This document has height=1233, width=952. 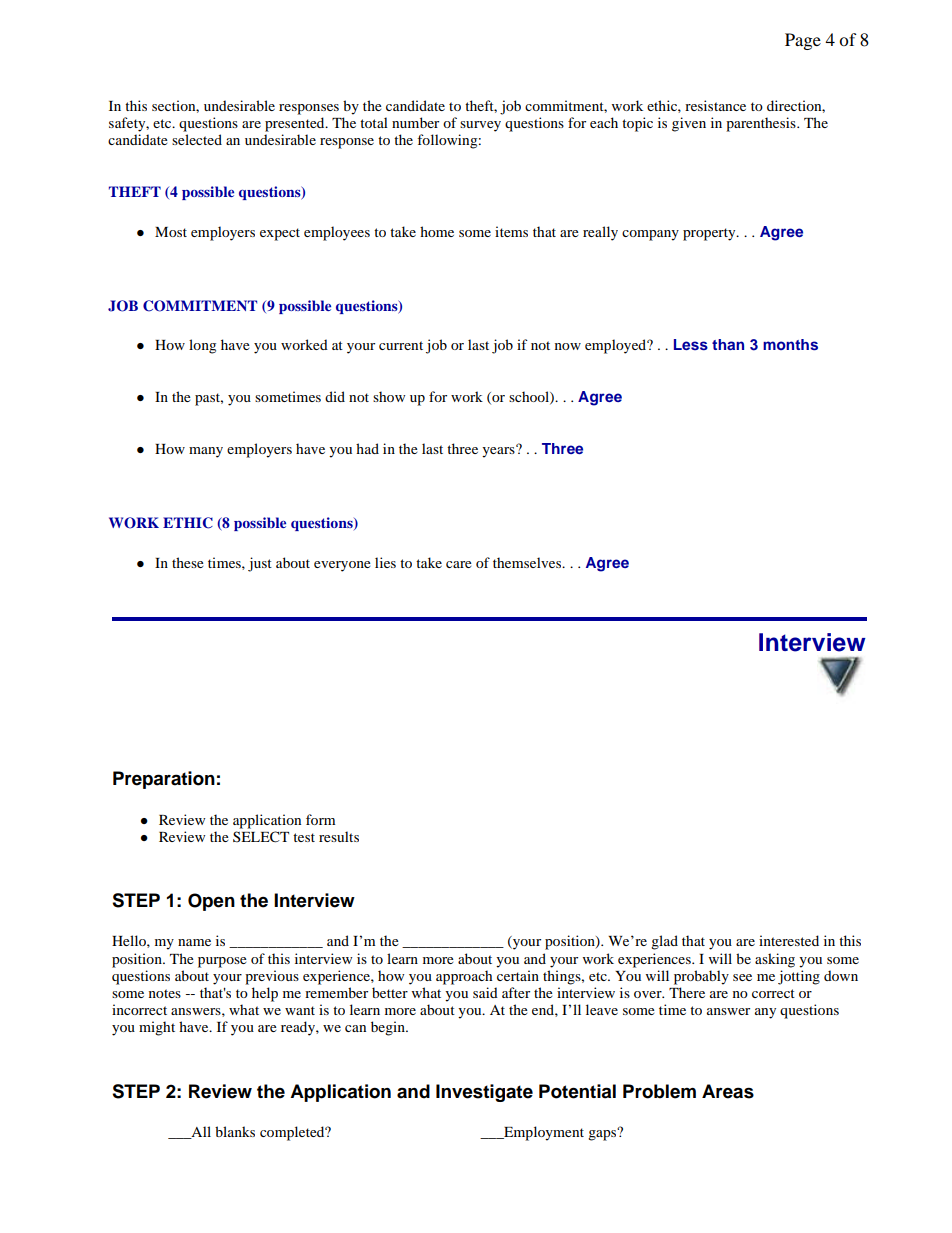 What do you see at coordinates (728, 1091) in the document?
I see `Areas` at bounding box center [728, 1091].
